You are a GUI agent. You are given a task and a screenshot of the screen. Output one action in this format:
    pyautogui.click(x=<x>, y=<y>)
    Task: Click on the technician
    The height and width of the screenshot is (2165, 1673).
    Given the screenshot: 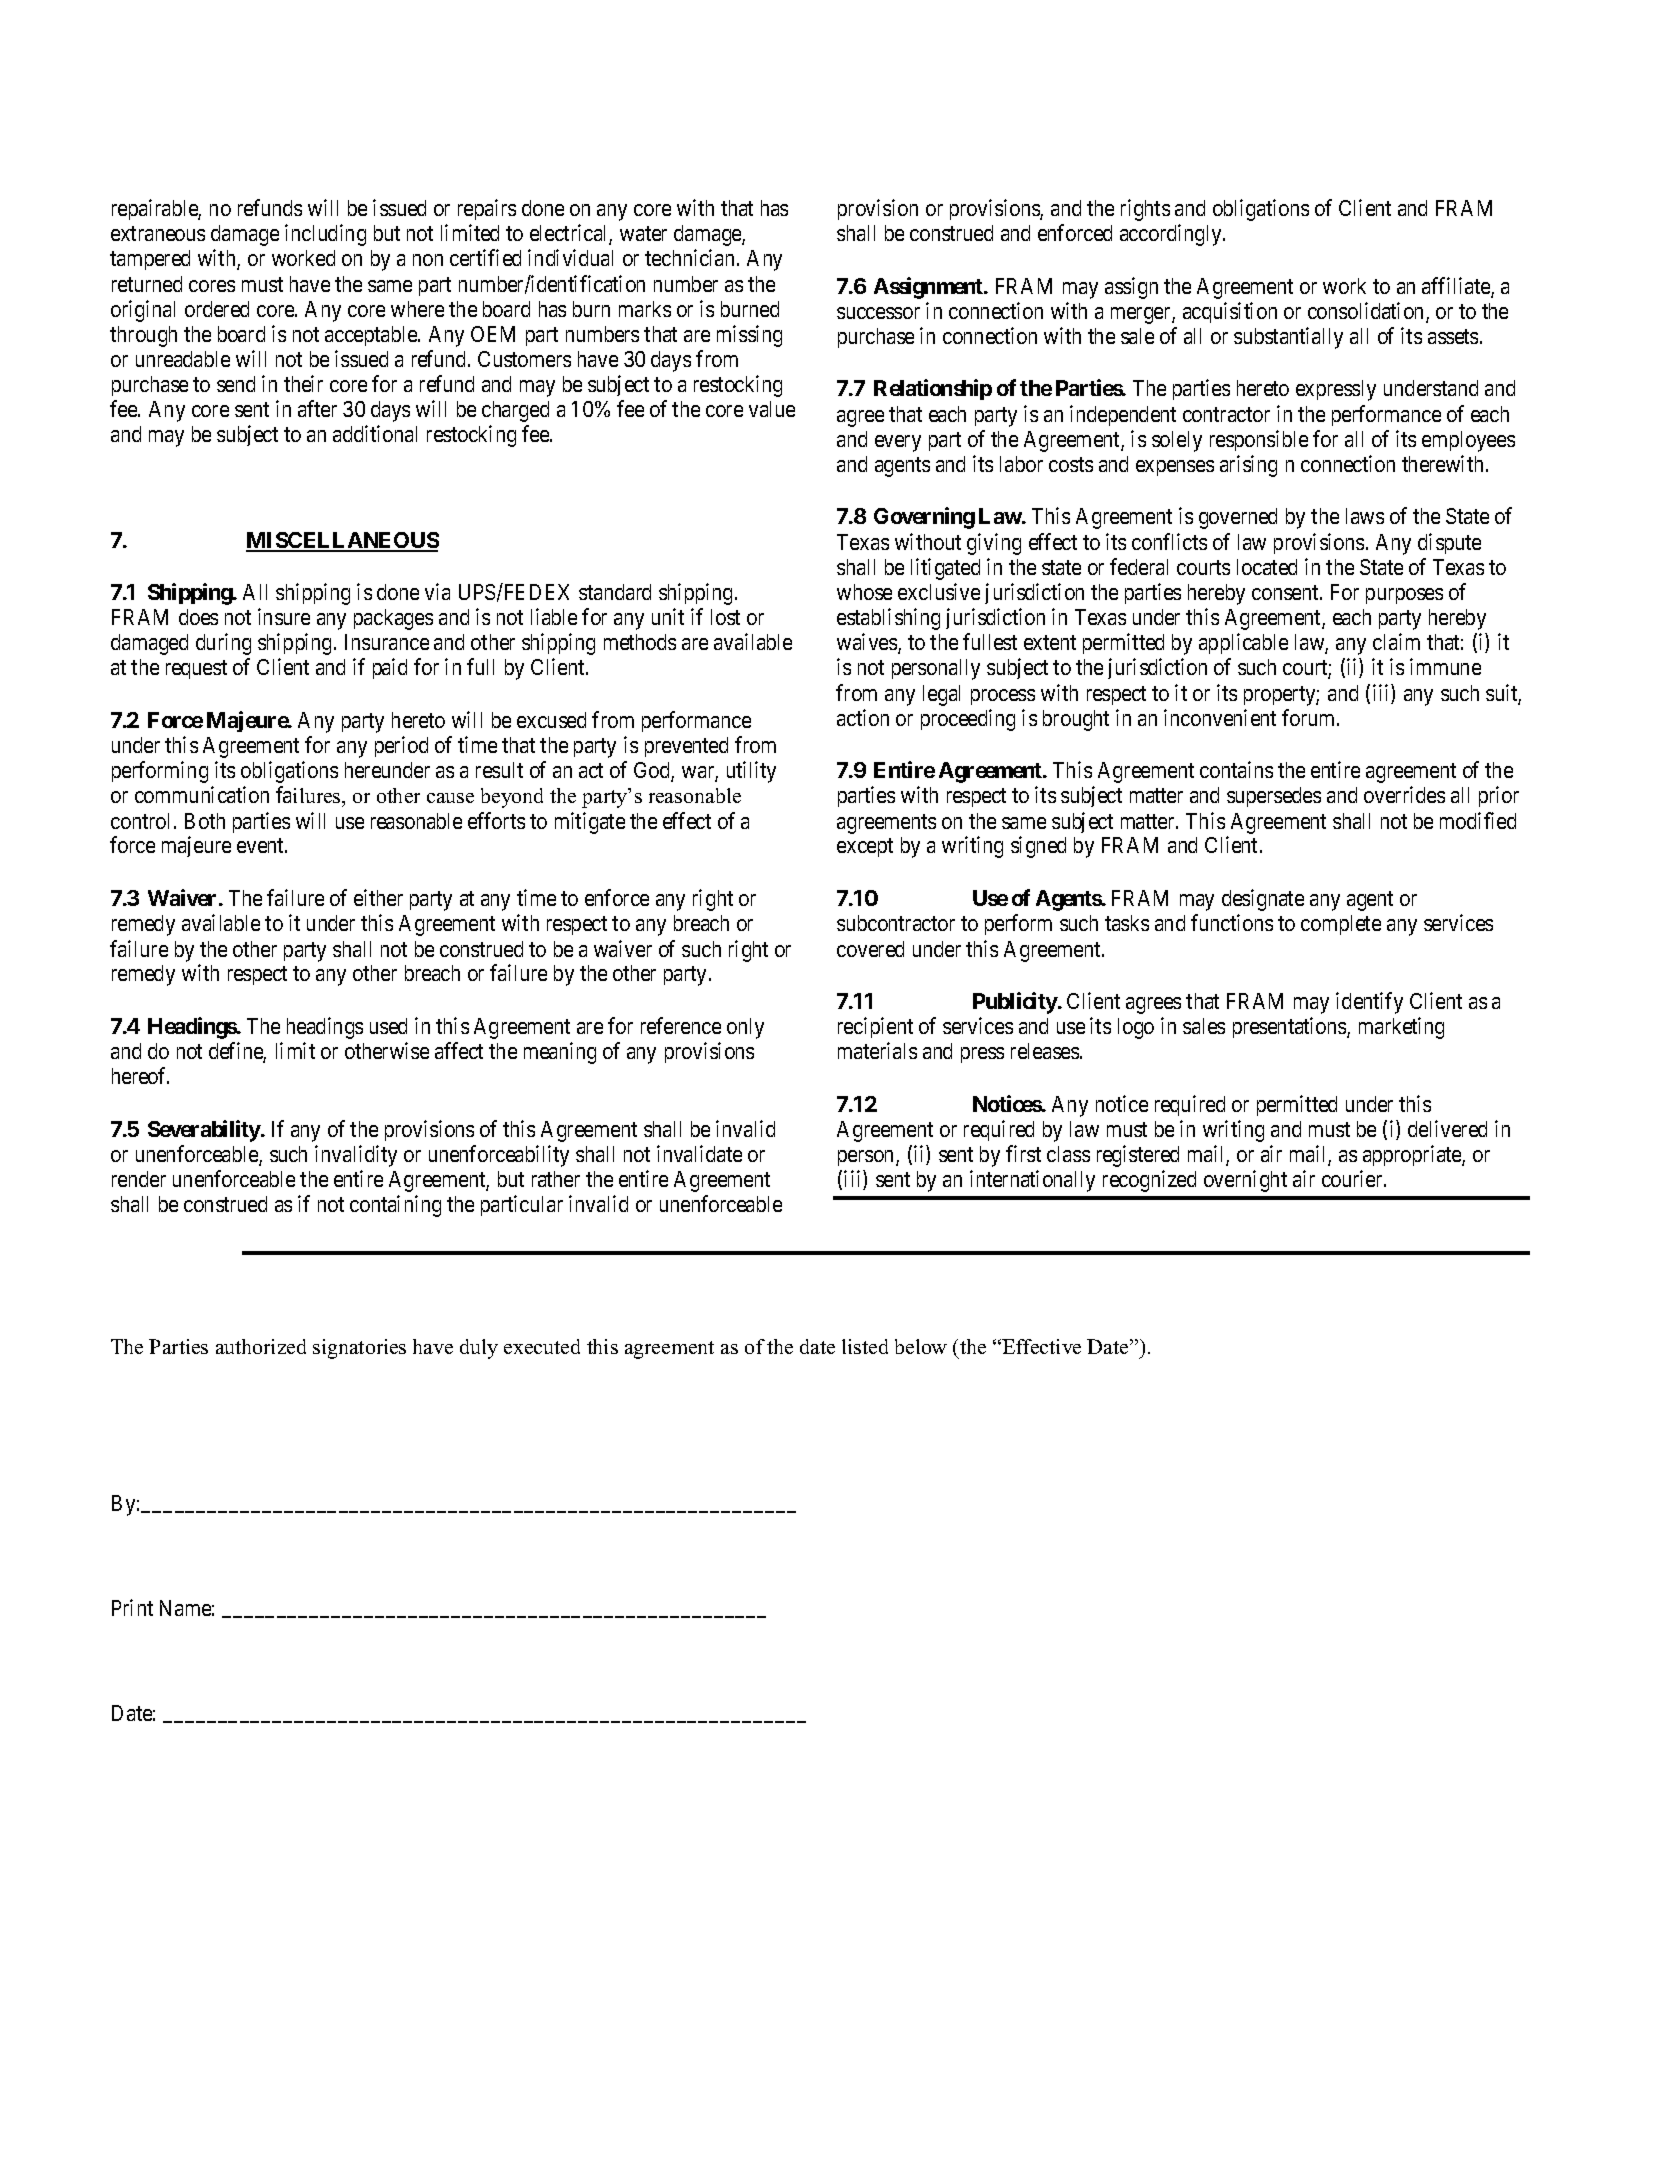 What is the action you would take?
    pyautogui.click(x=691, y=257)
